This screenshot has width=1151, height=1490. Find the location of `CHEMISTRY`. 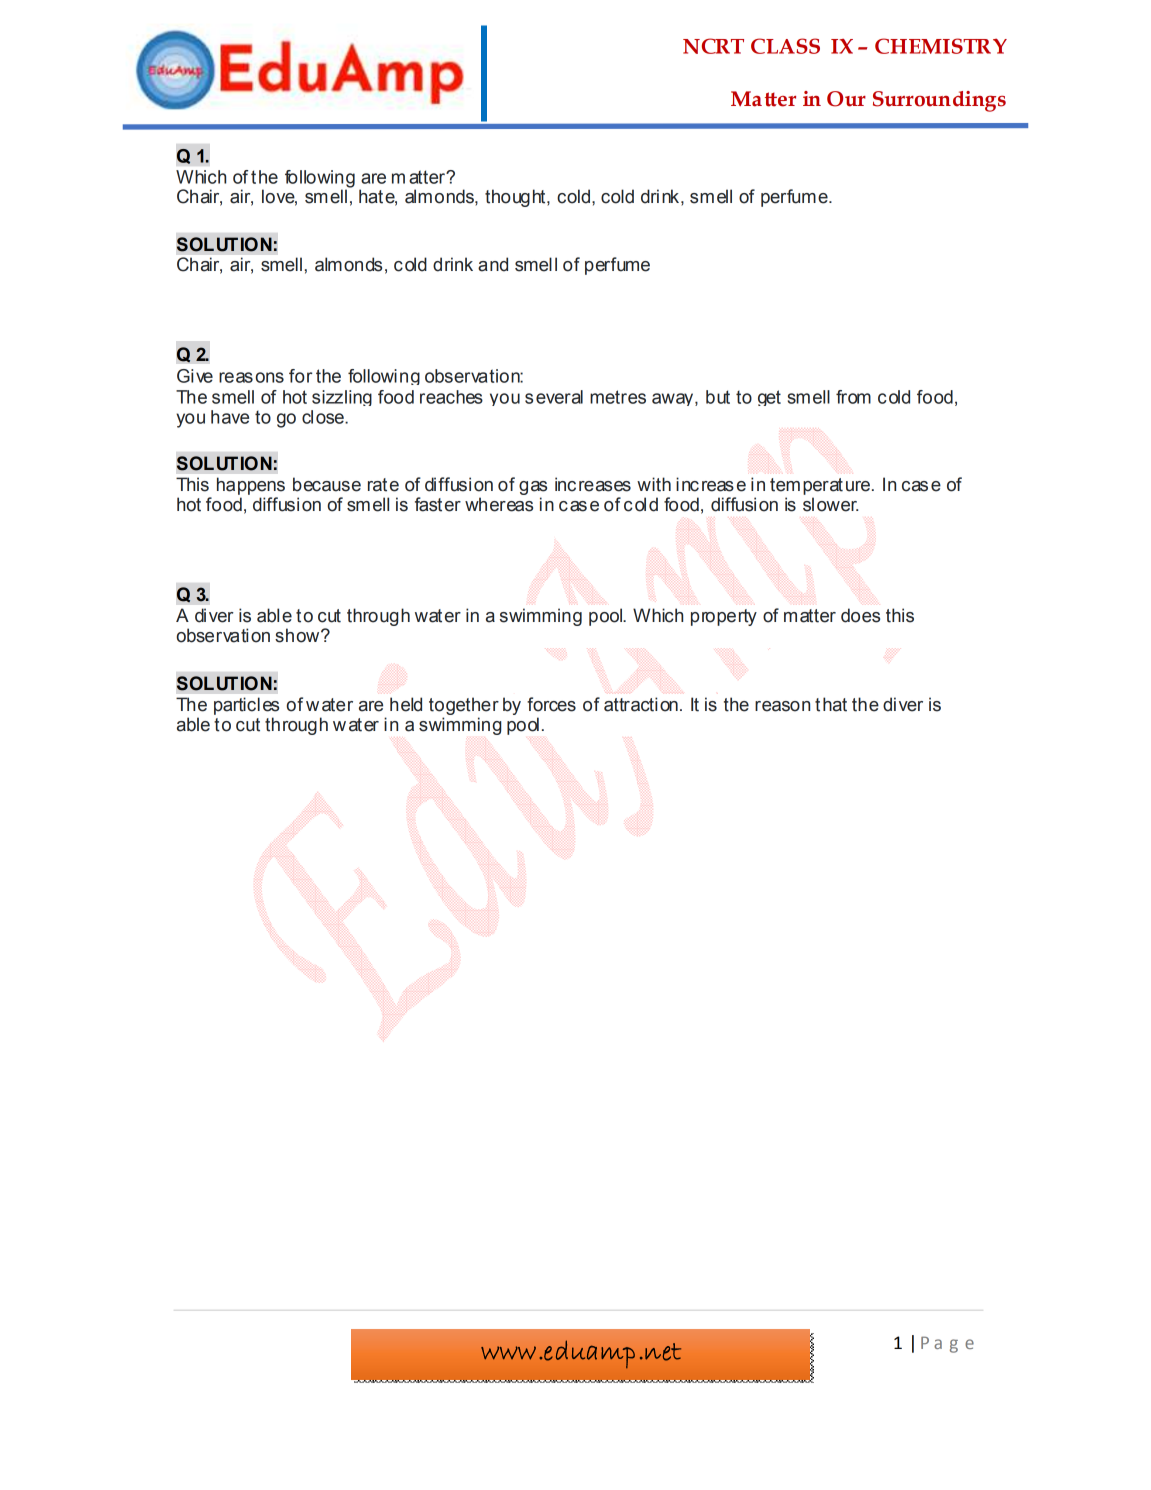

CHEMISTRY is located at coordinates (941, 46).
